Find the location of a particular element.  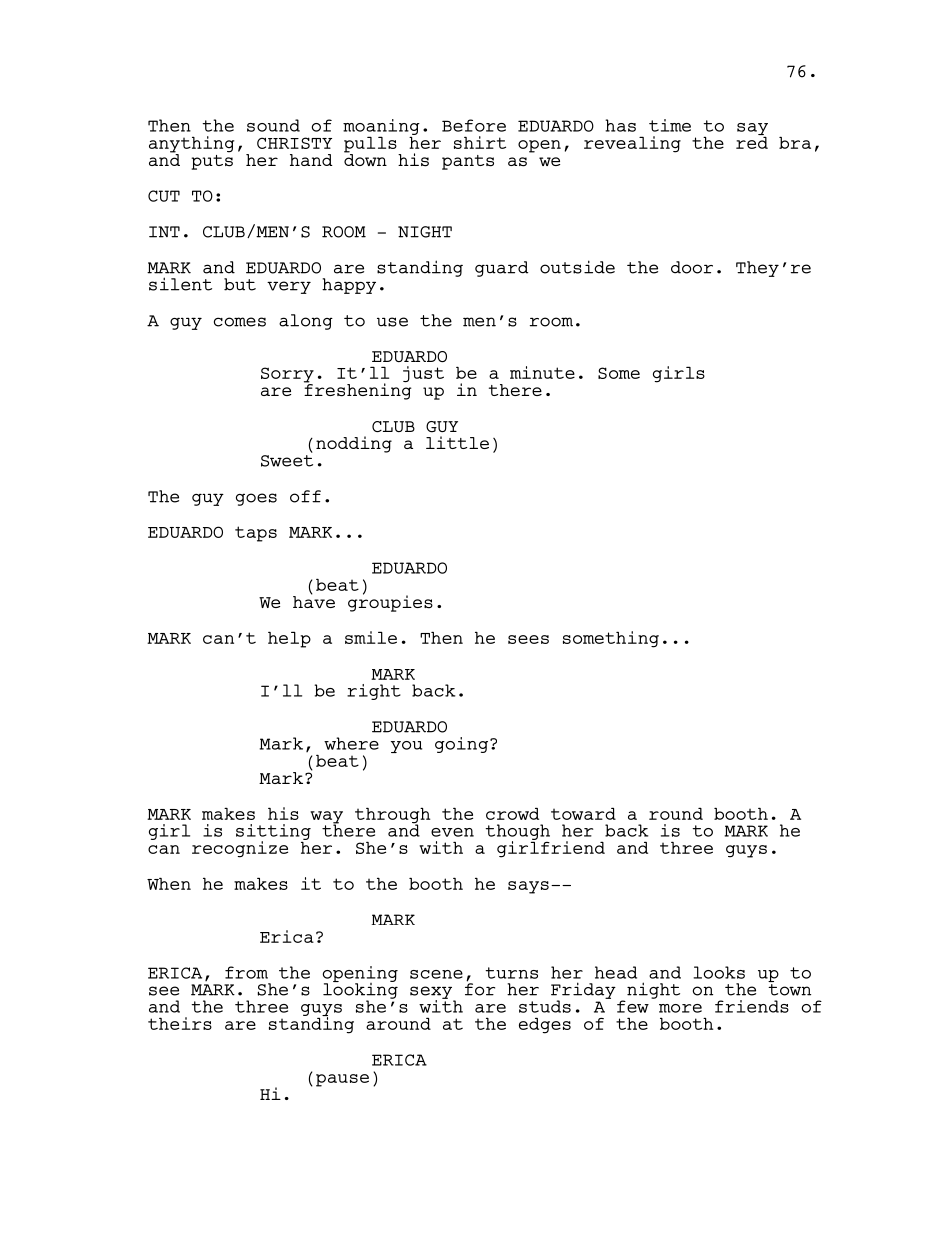

toward is located at coordinates (583, 813).
